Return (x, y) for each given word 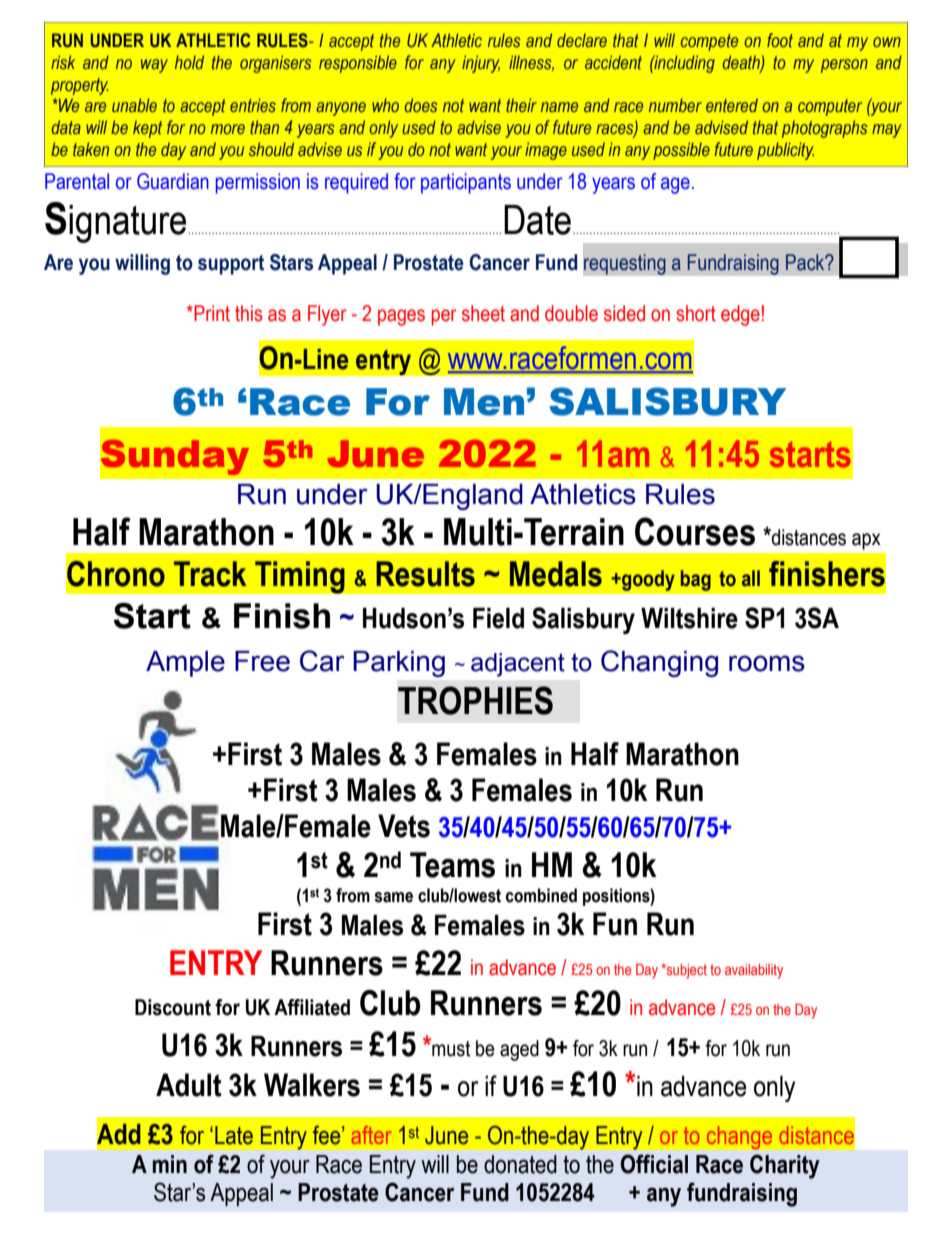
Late (234, 1135)
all (751, 578)
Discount (173, 1007)
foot (780, 40)
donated (520, 1164)
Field (498, 618)
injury (481, 64)
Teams (452, 865)
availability (754, 971)
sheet (483, 313)
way (154, 66)
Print (211, 313)
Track (210, 574)
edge (740, 315)
